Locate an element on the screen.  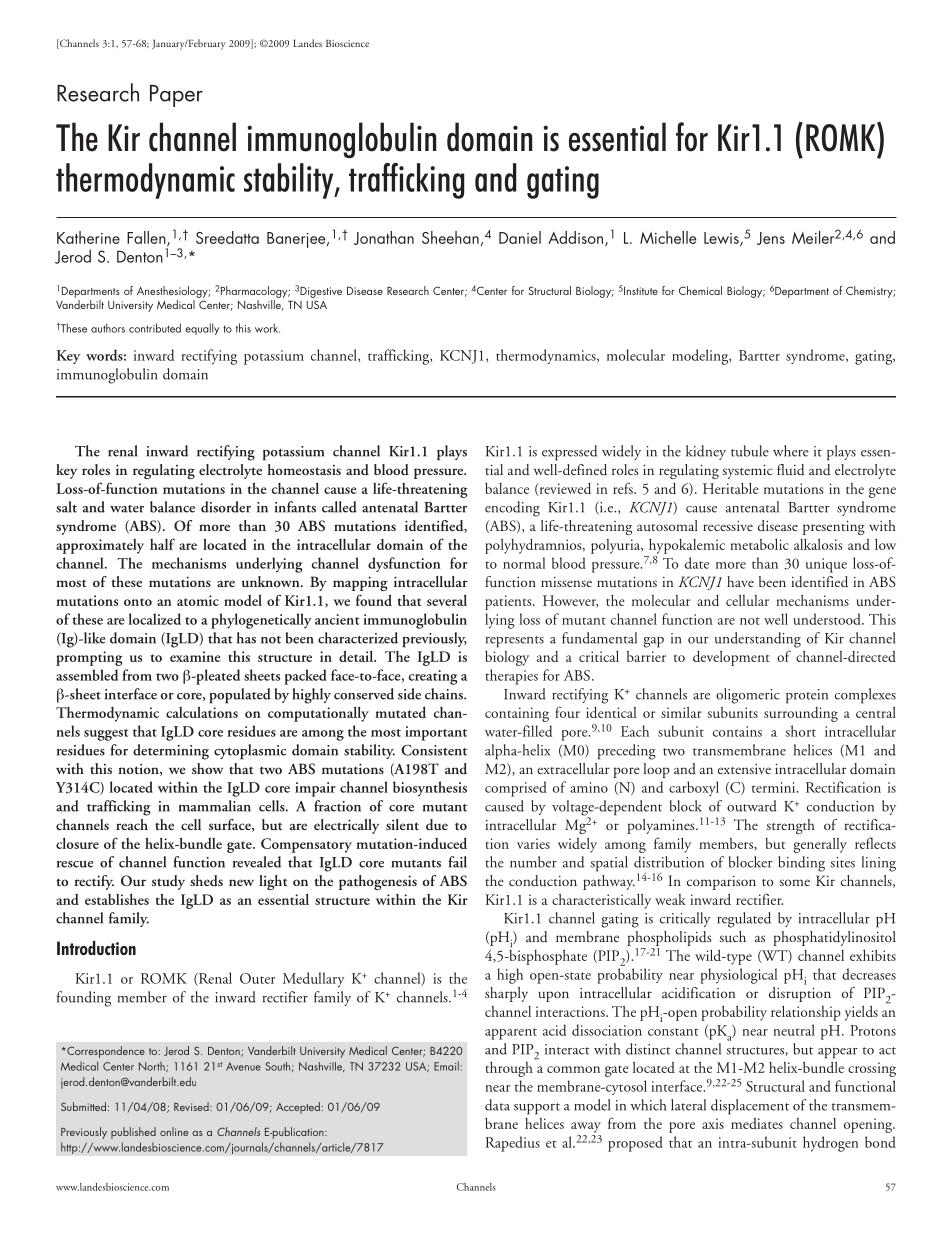
where is located at coordinates (791, 451).
